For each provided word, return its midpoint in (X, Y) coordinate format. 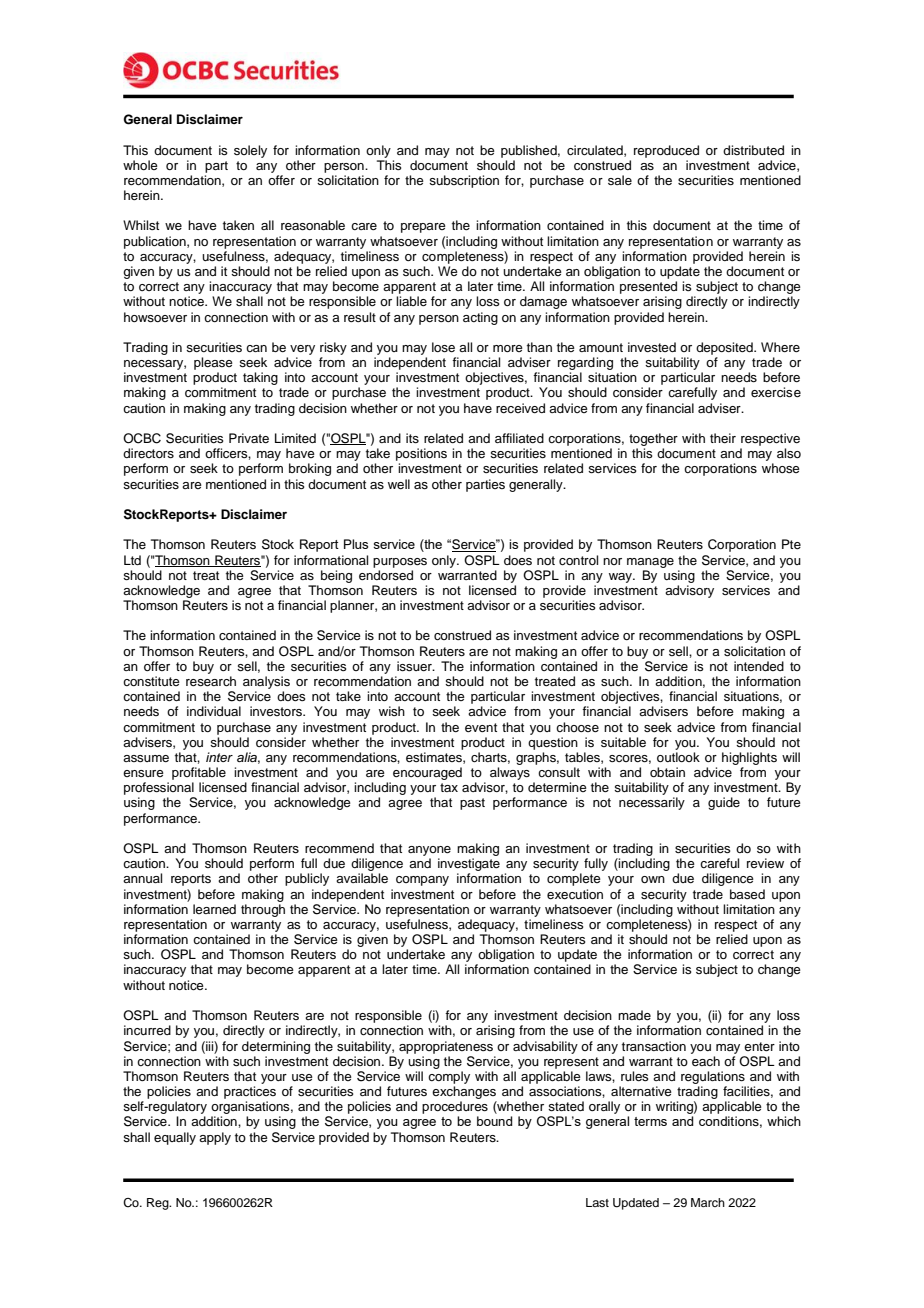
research (211, 681)
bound (495, 1121)
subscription (464, 181)
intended (759, 666)
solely (250, 151)
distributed (753, 150)
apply (215, 1138)
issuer (415, 666)
